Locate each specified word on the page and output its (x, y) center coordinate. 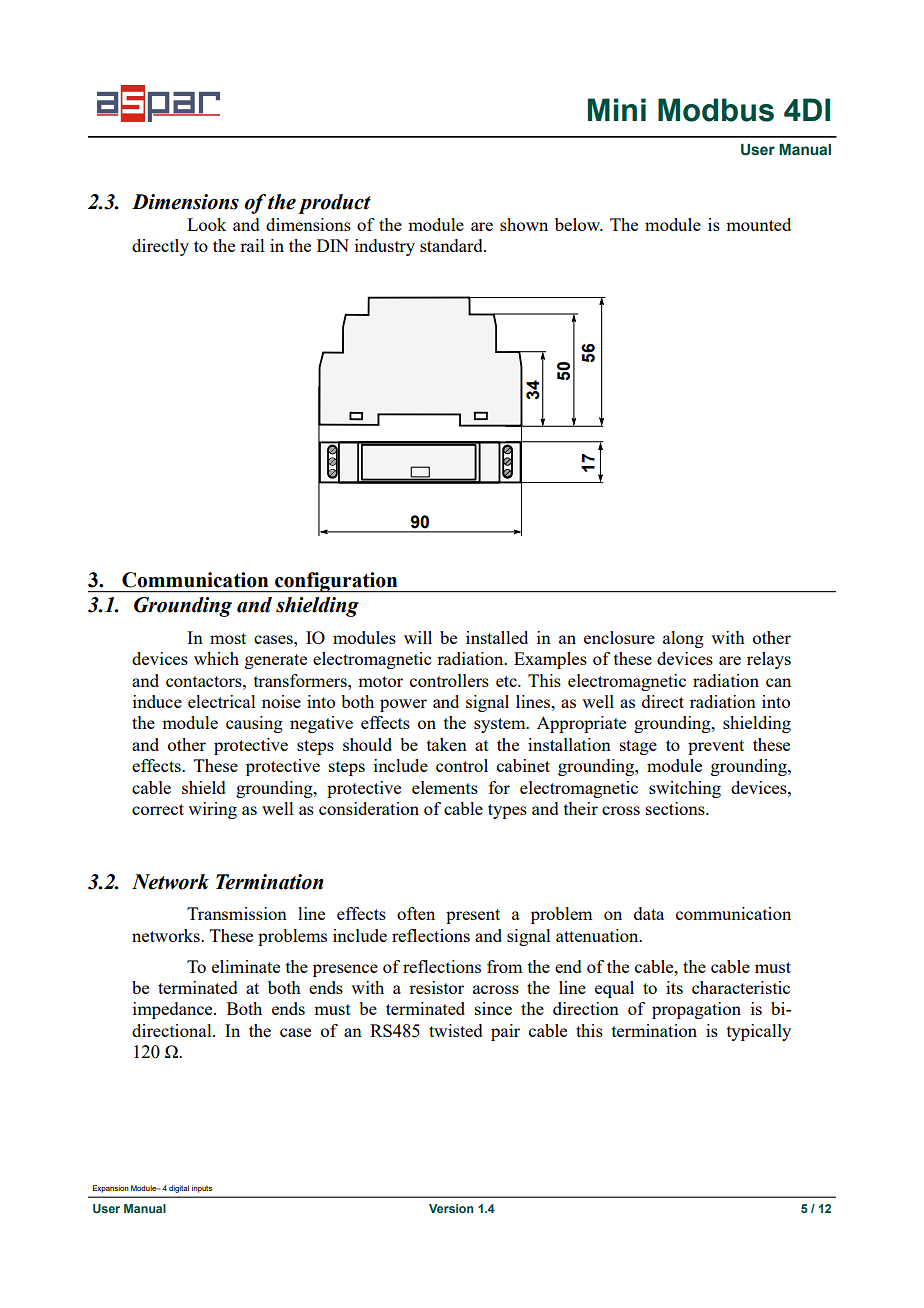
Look (206, 224)
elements (445, 787)
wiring (212, 810)
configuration (336, 582)
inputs (202, 1189)
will (418, 637)
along (683, 639)
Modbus (716, 110)
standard (452, 245)
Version (451, 1208)
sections (676, 808)
